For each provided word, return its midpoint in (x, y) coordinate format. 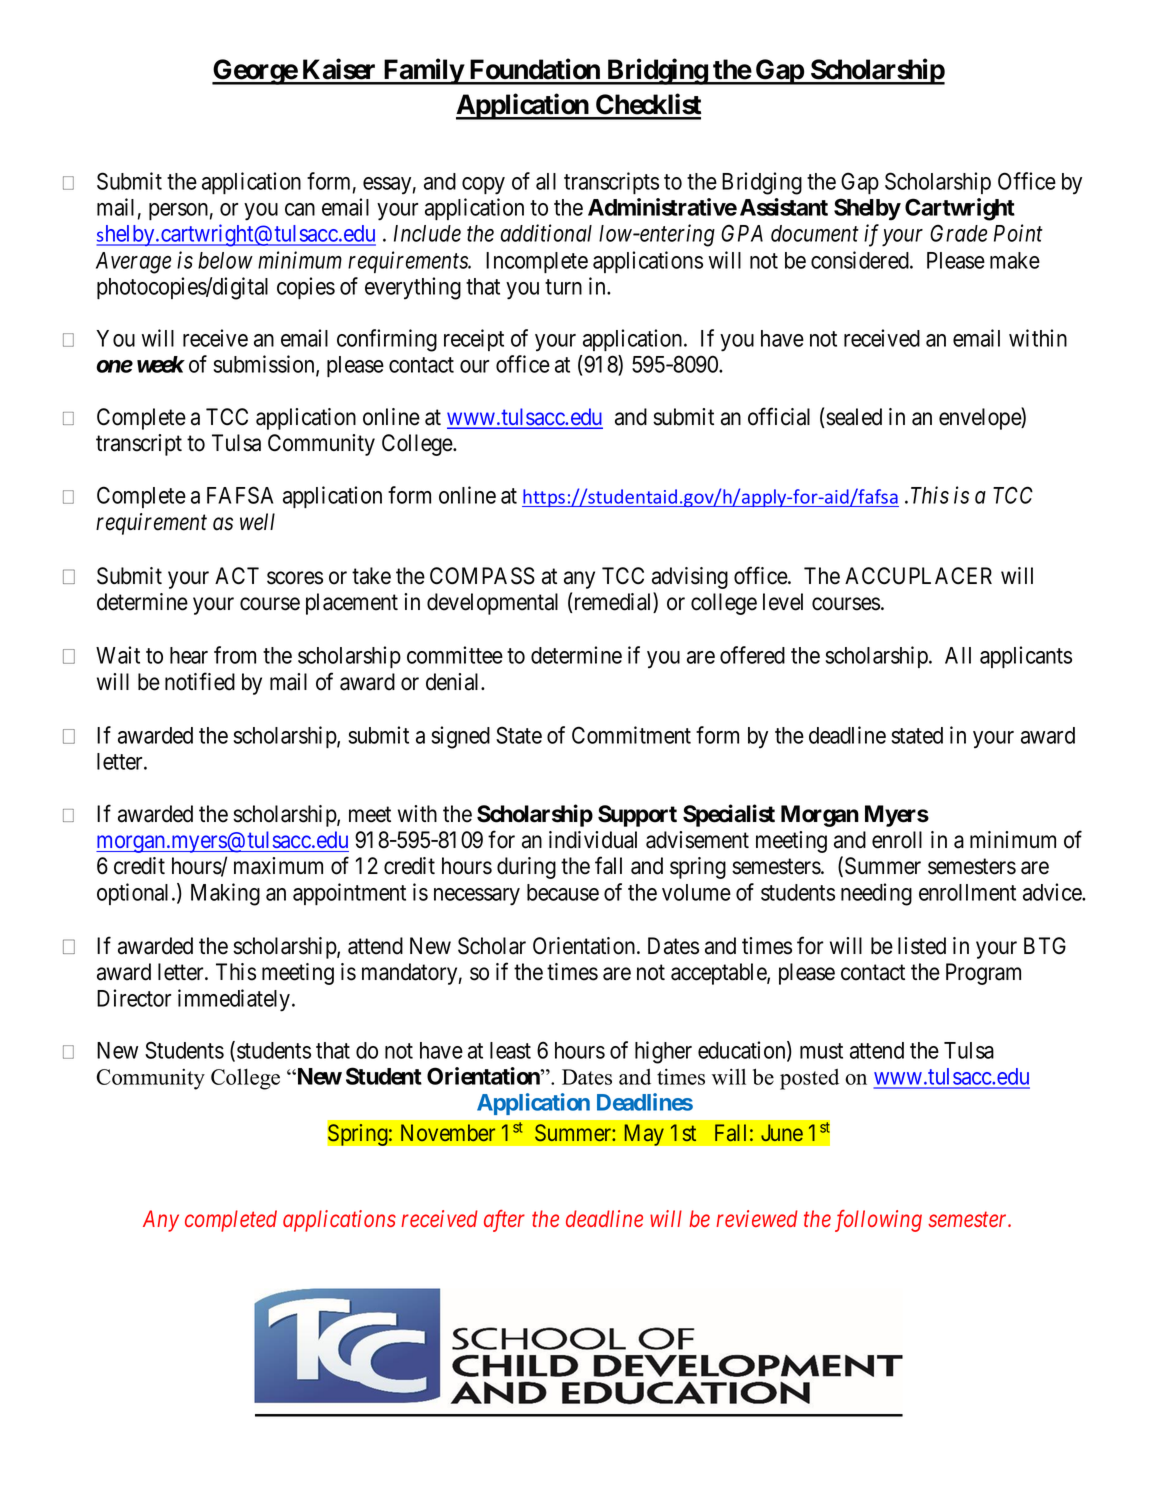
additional (546, 233)
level (783, 602)
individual (593, 840)
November (448, 1132)
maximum (278, 866)
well (257, 522)
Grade (958, 233)
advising (690, 578)
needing (876, 894)
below (225, 260)
